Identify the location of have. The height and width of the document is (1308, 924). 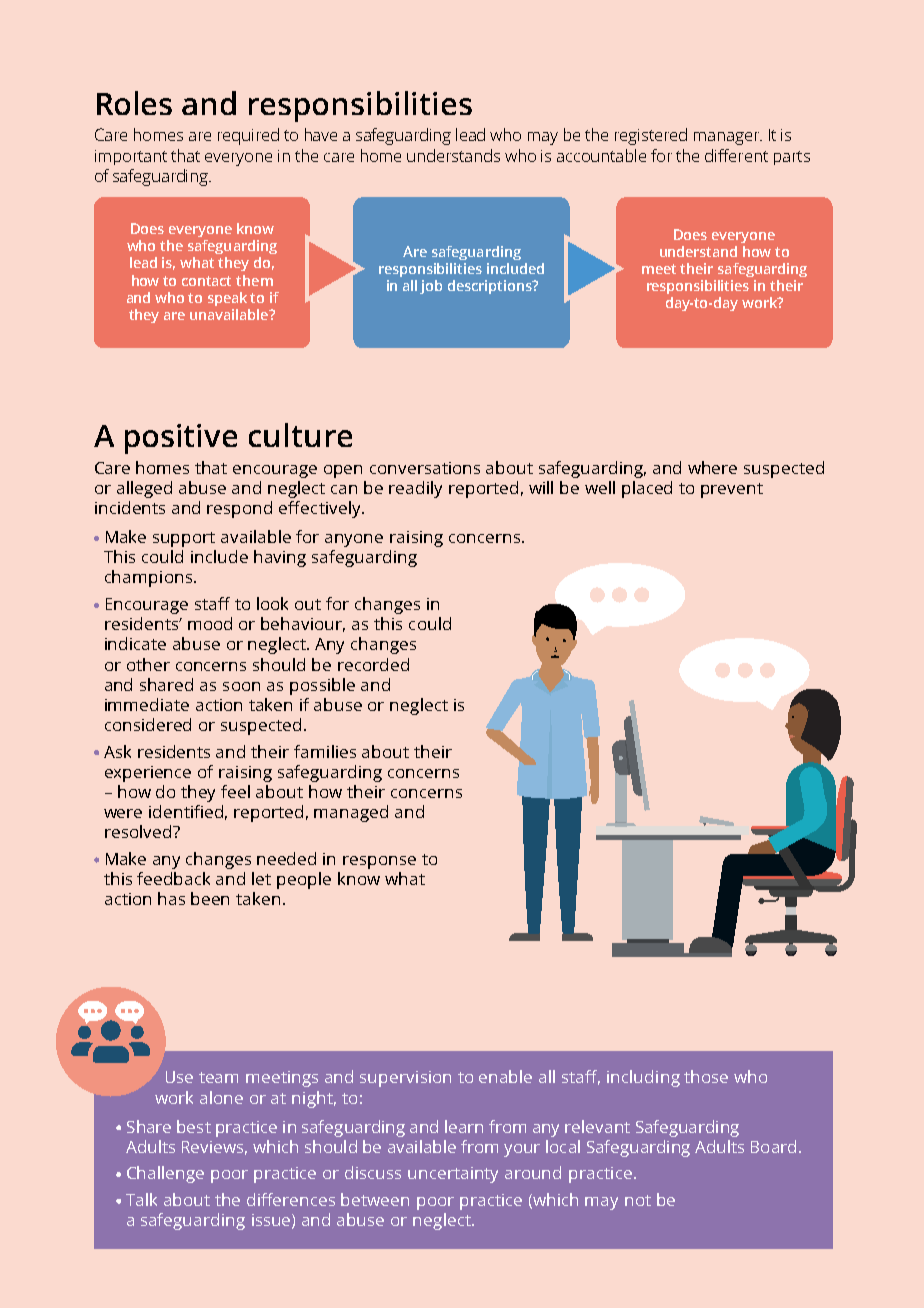
(321, 134).
